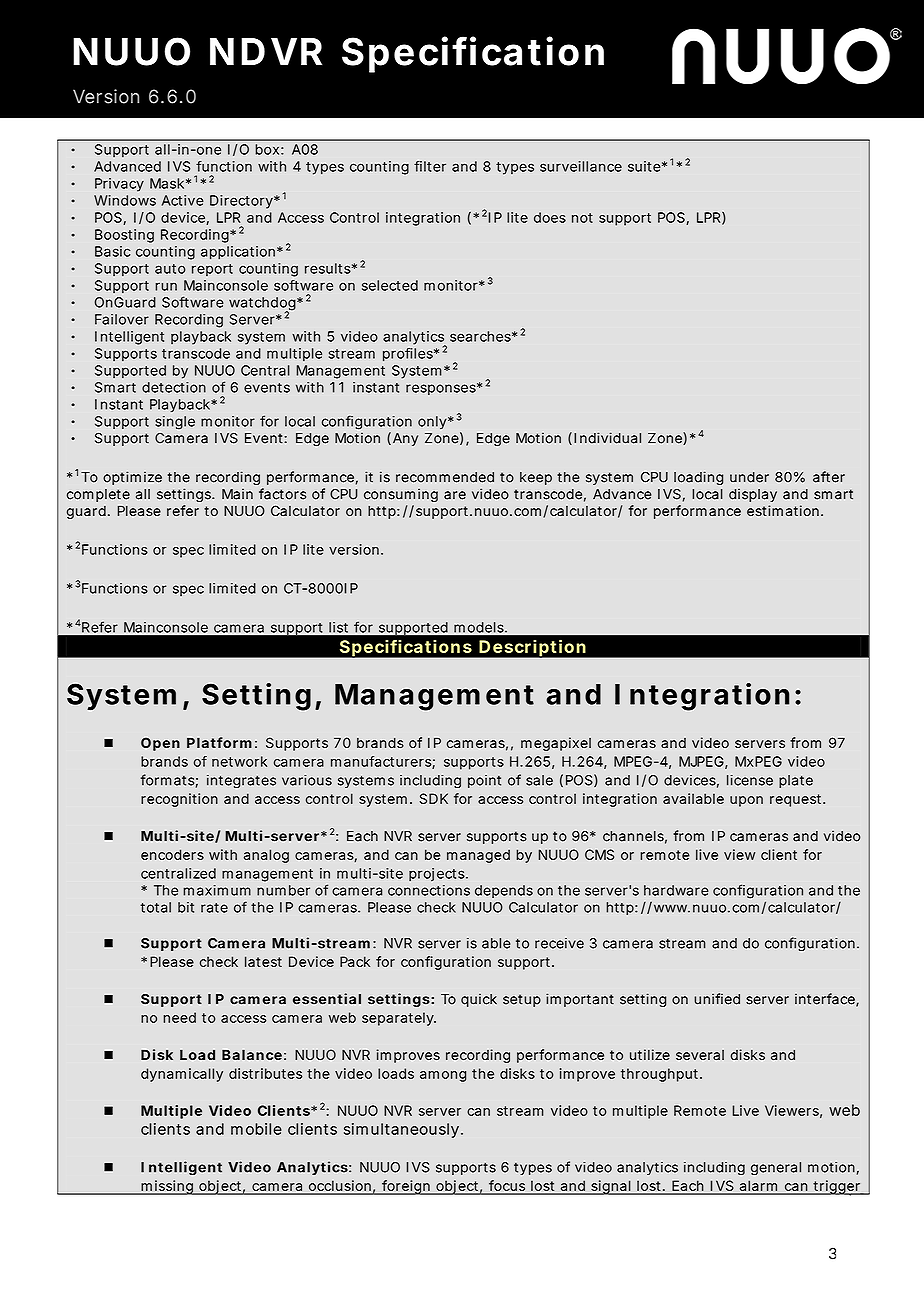 This screenshot has width=924, height=1308. Describe the element at coordinates (430, 166) in the screenshot. I see `filter` at that location.
